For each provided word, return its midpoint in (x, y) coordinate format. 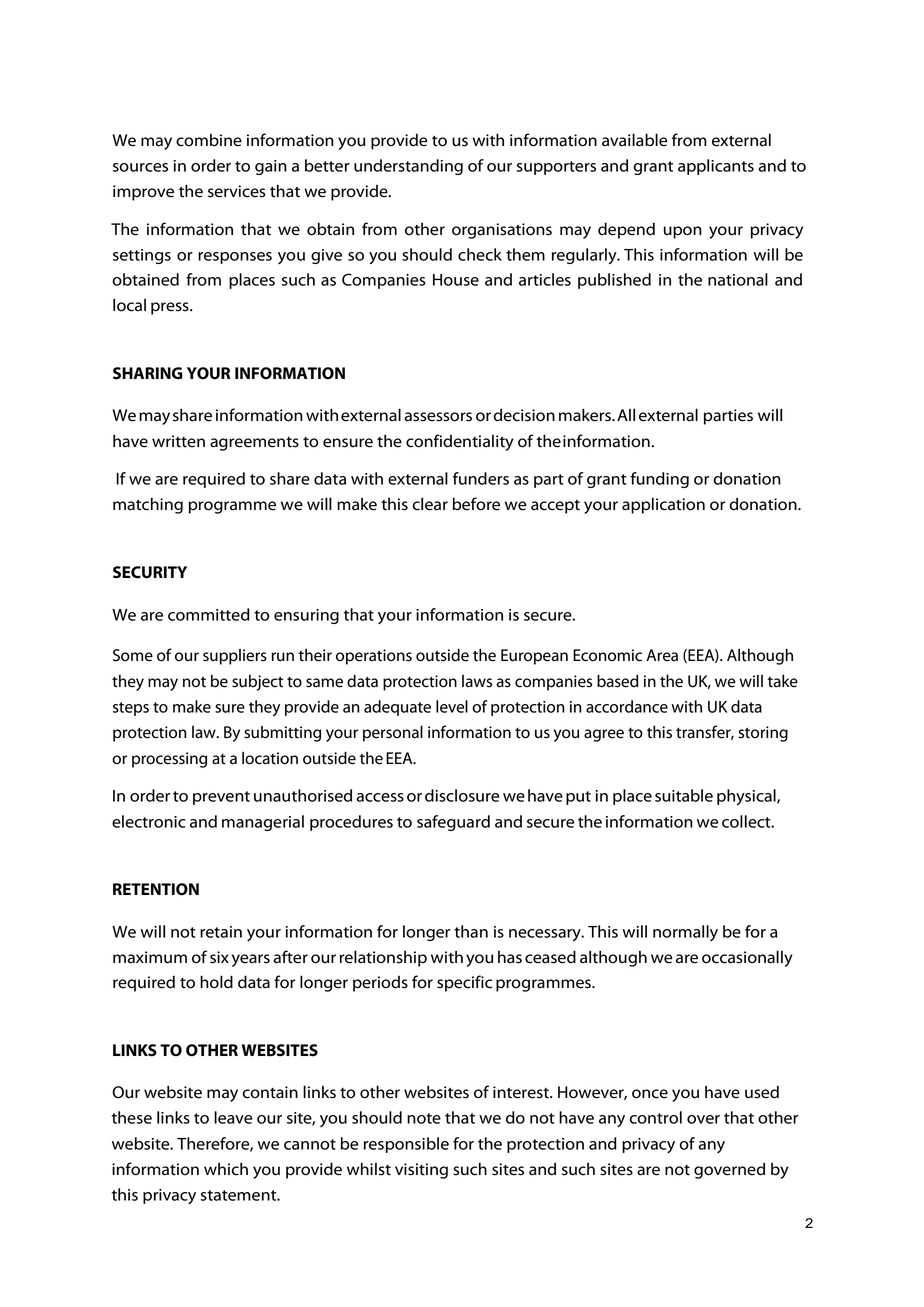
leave (233, 1117)
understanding (408, 167)
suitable (684, 795)
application (663, 505)
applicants (716, 167)
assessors (438, 417)
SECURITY (150, 572)
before (476, 504)
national (738, 279)
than (471, 931)
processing (169, 760)
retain (221, 932)
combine (209, 140)
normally (685, 933)
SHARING (148, 373)
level (452, 706)
